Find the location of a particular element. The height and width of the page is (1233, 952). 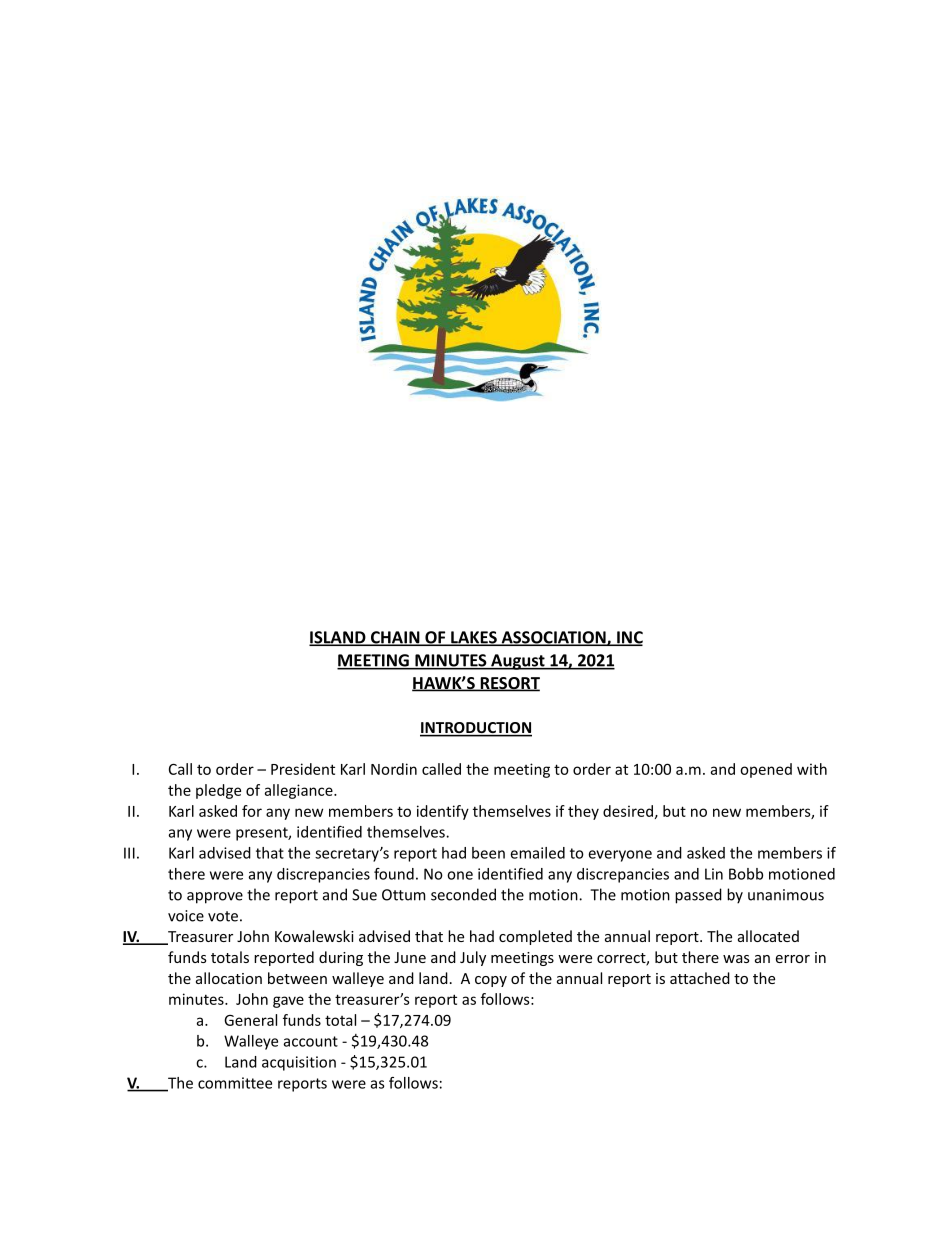

INC is located at coordinates (628, 638).
